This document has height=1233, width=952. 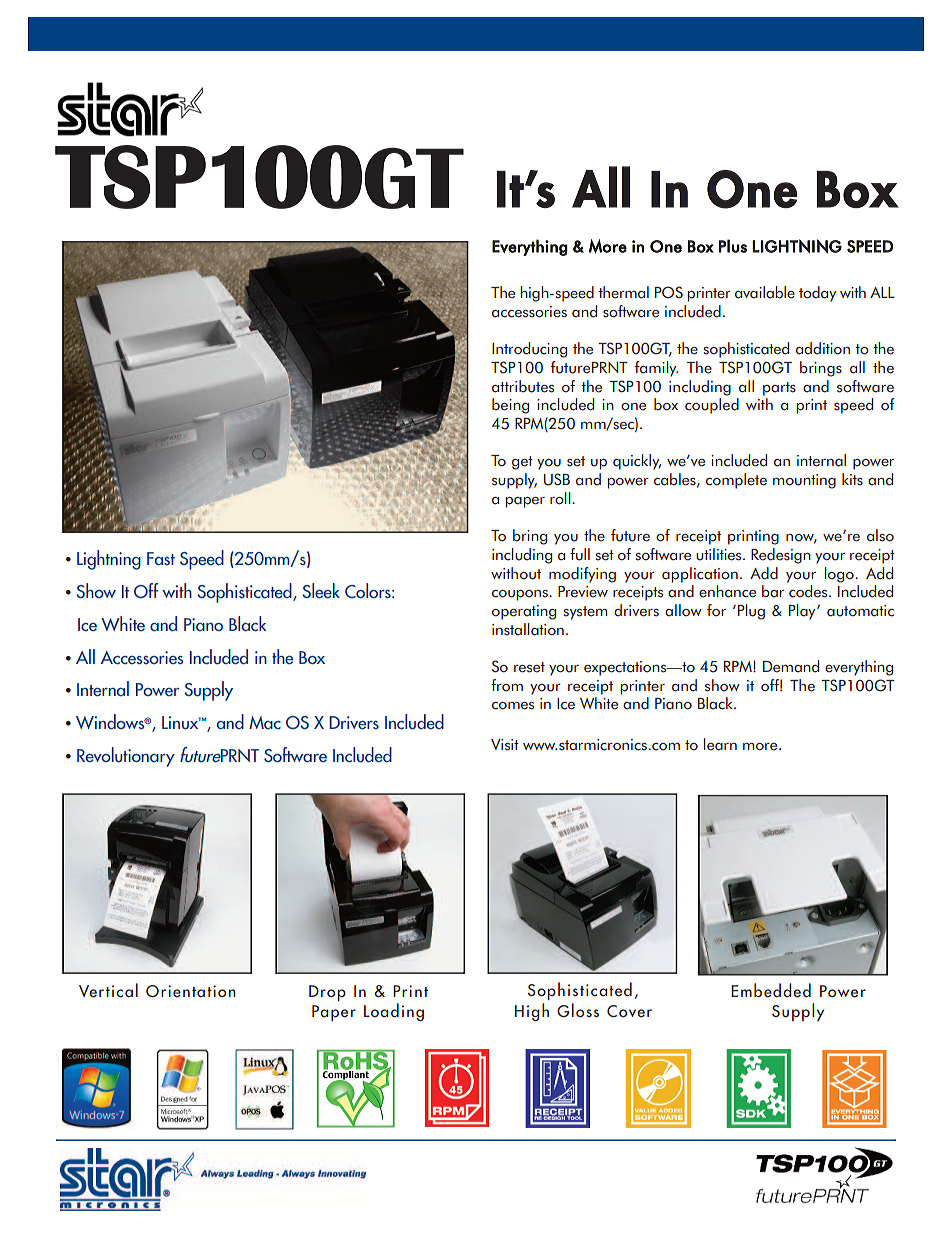 I want to click on Demand, so click(x=791, y=666).
